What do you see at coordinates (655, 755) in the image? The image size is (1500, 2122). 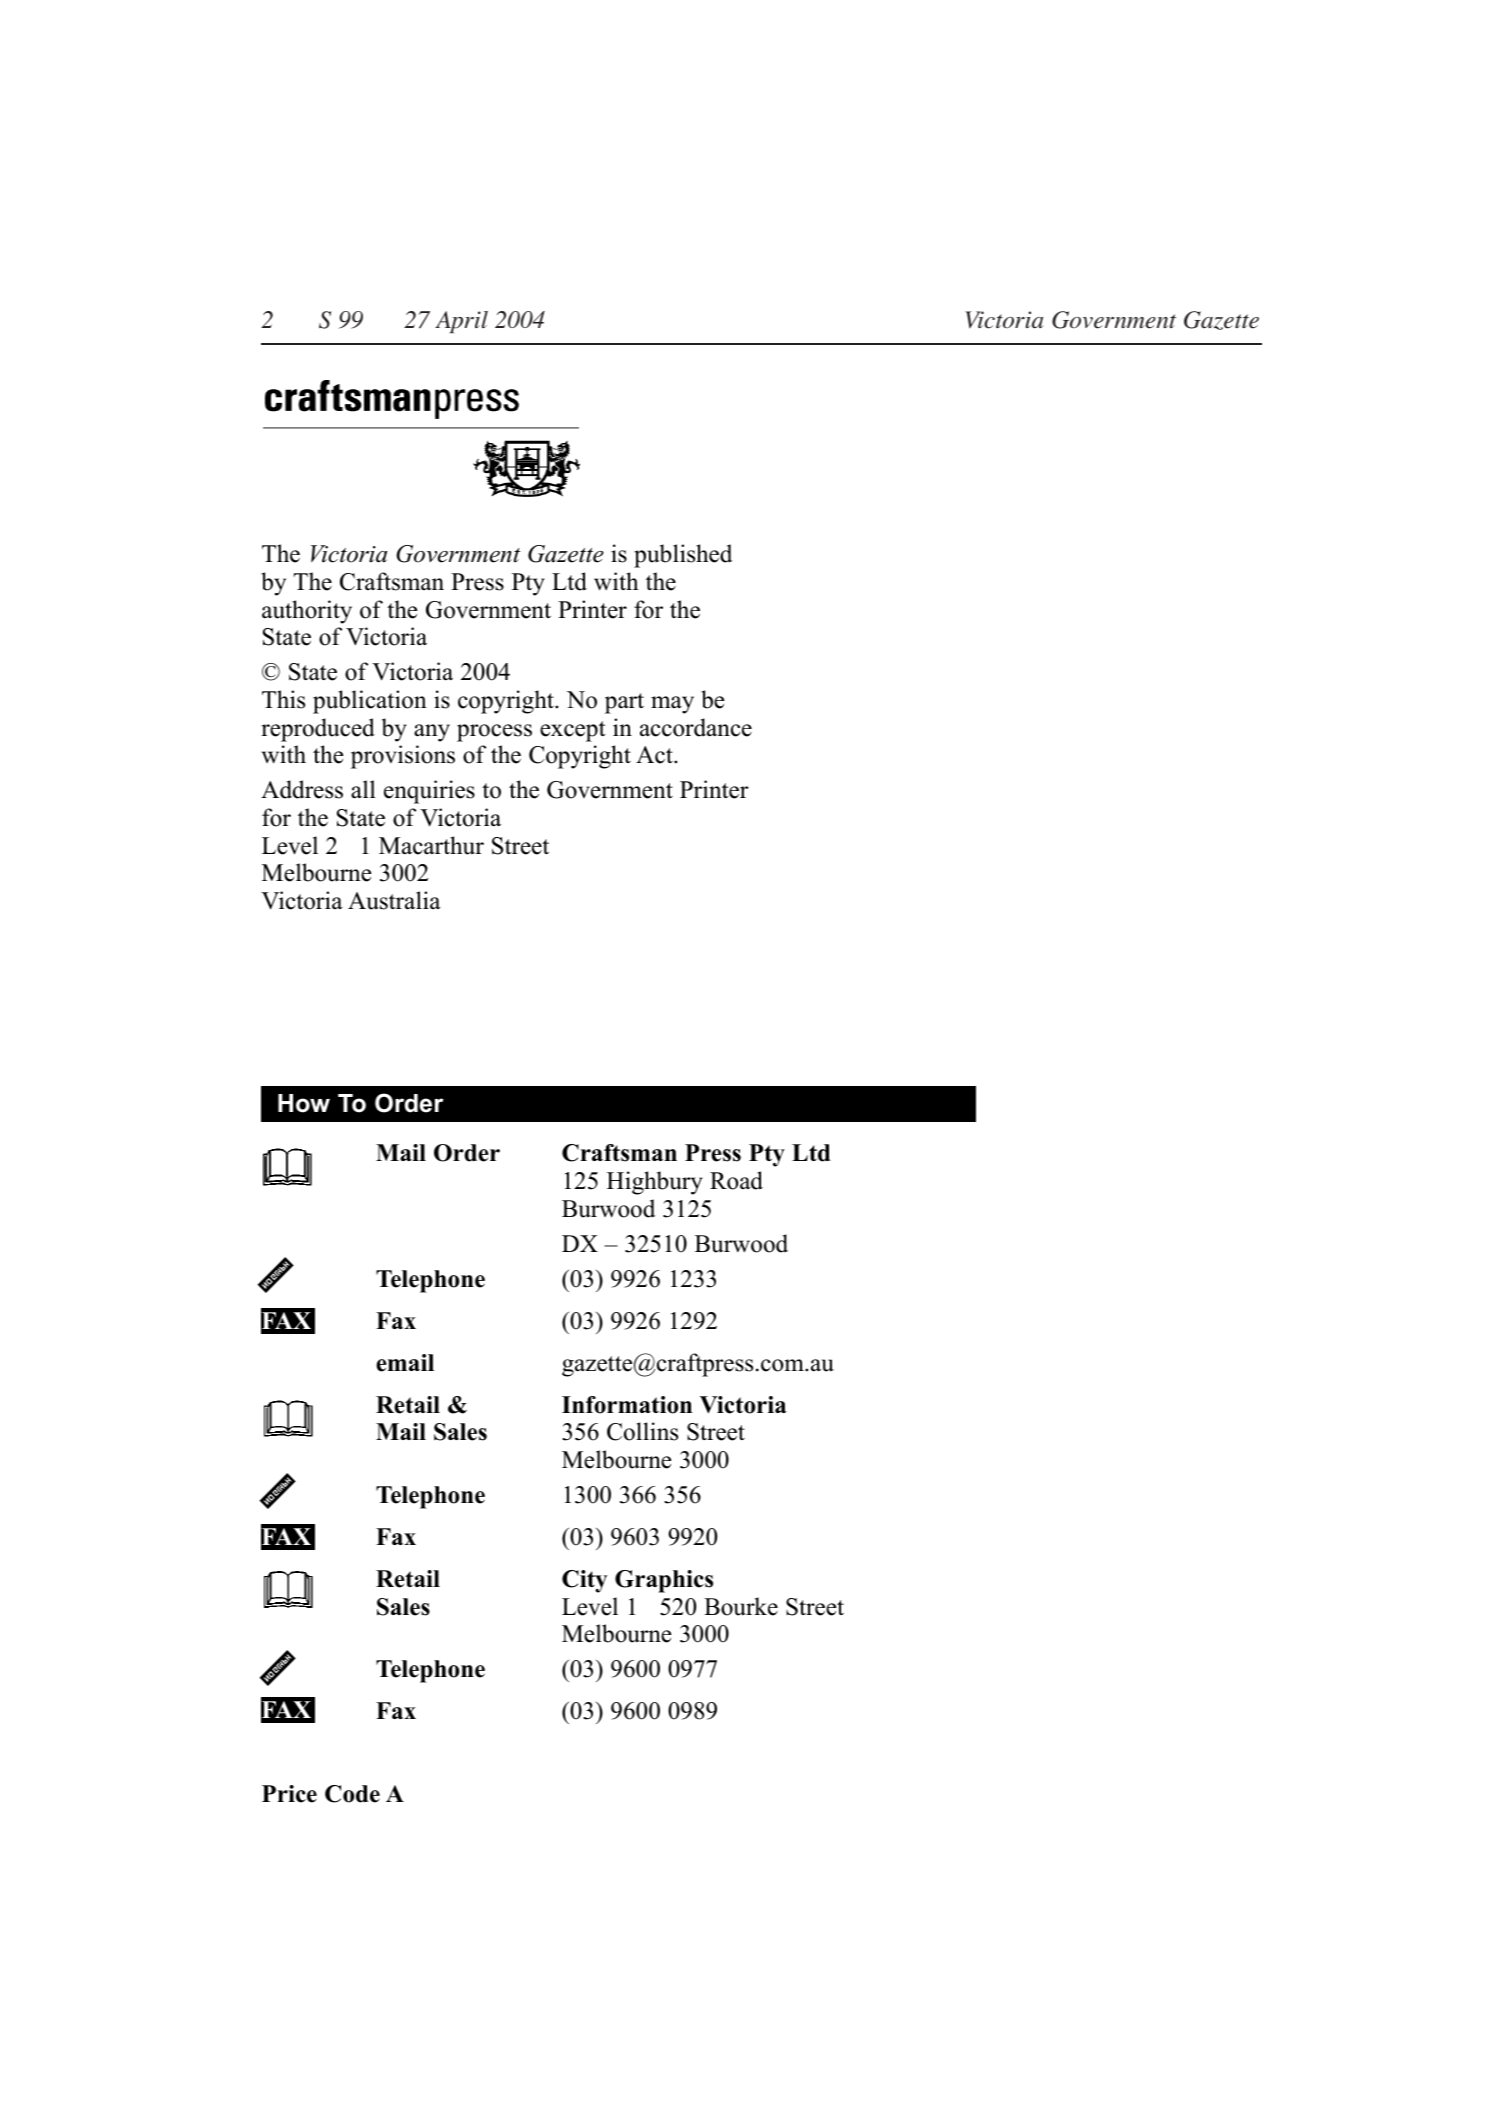 I see `Act` at bounding box center [655, 755].
